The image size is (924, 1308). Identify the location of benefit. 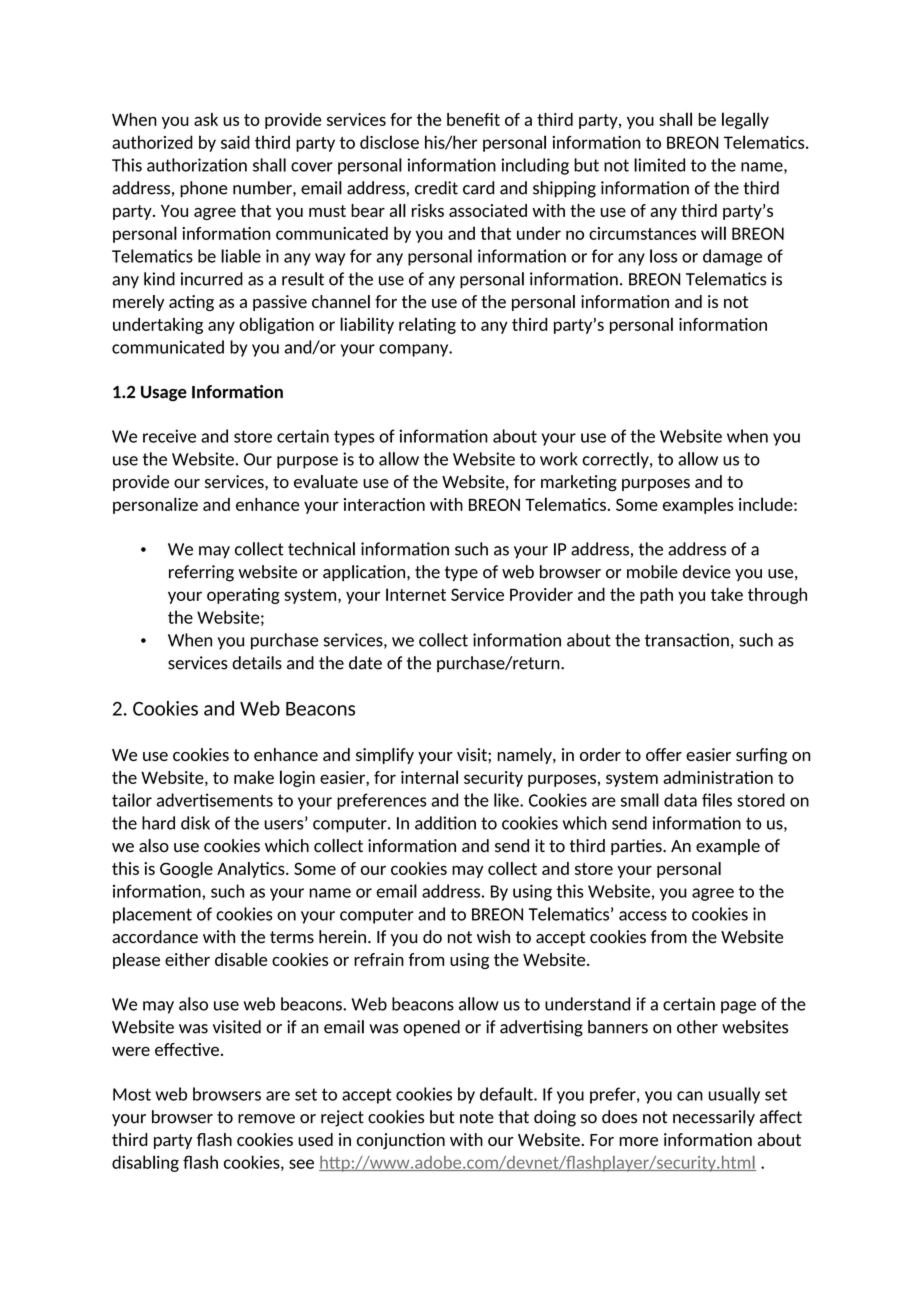
(473, 119).
